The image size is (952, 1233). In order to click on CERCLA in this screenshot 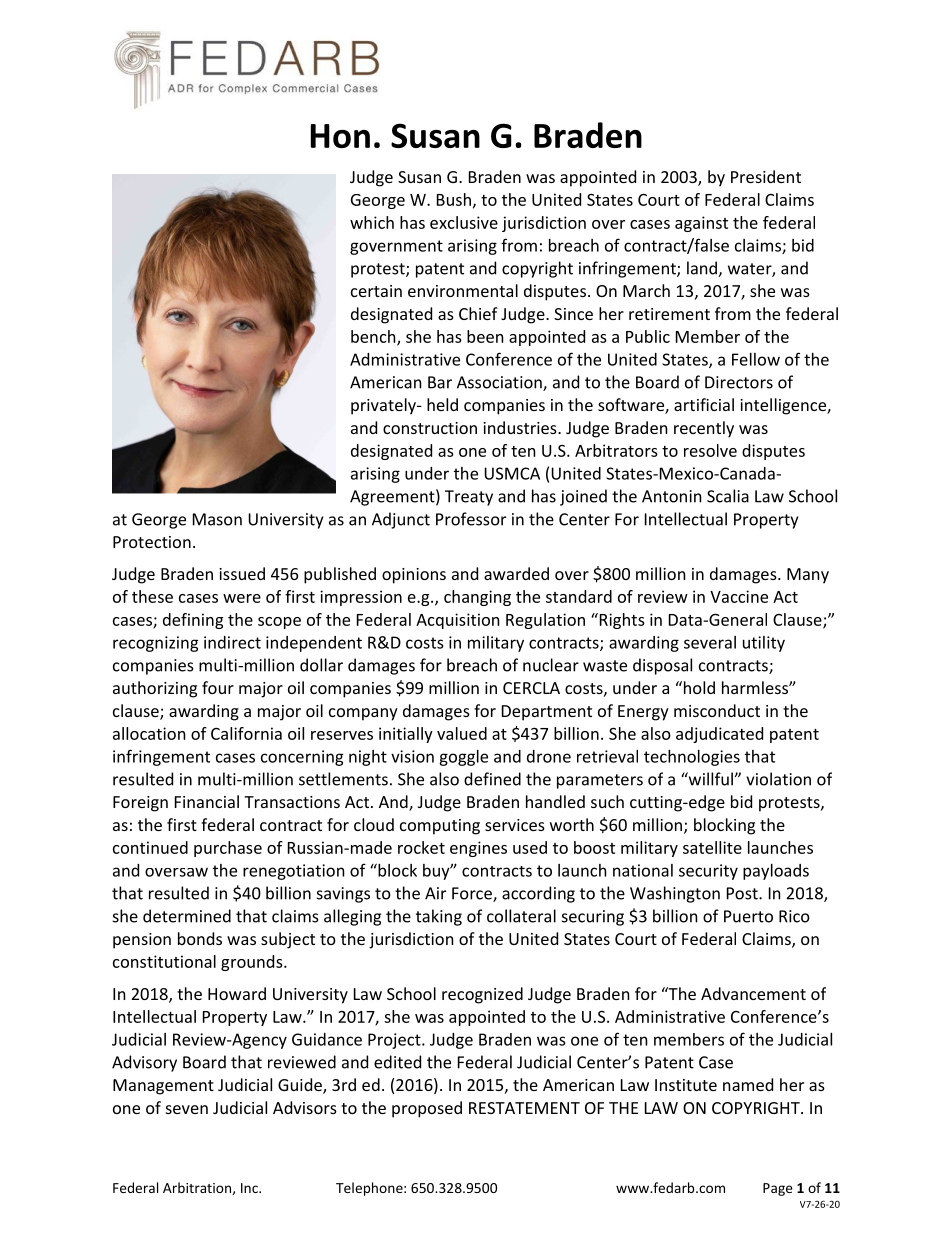, I will do `click(531, 688)`.
